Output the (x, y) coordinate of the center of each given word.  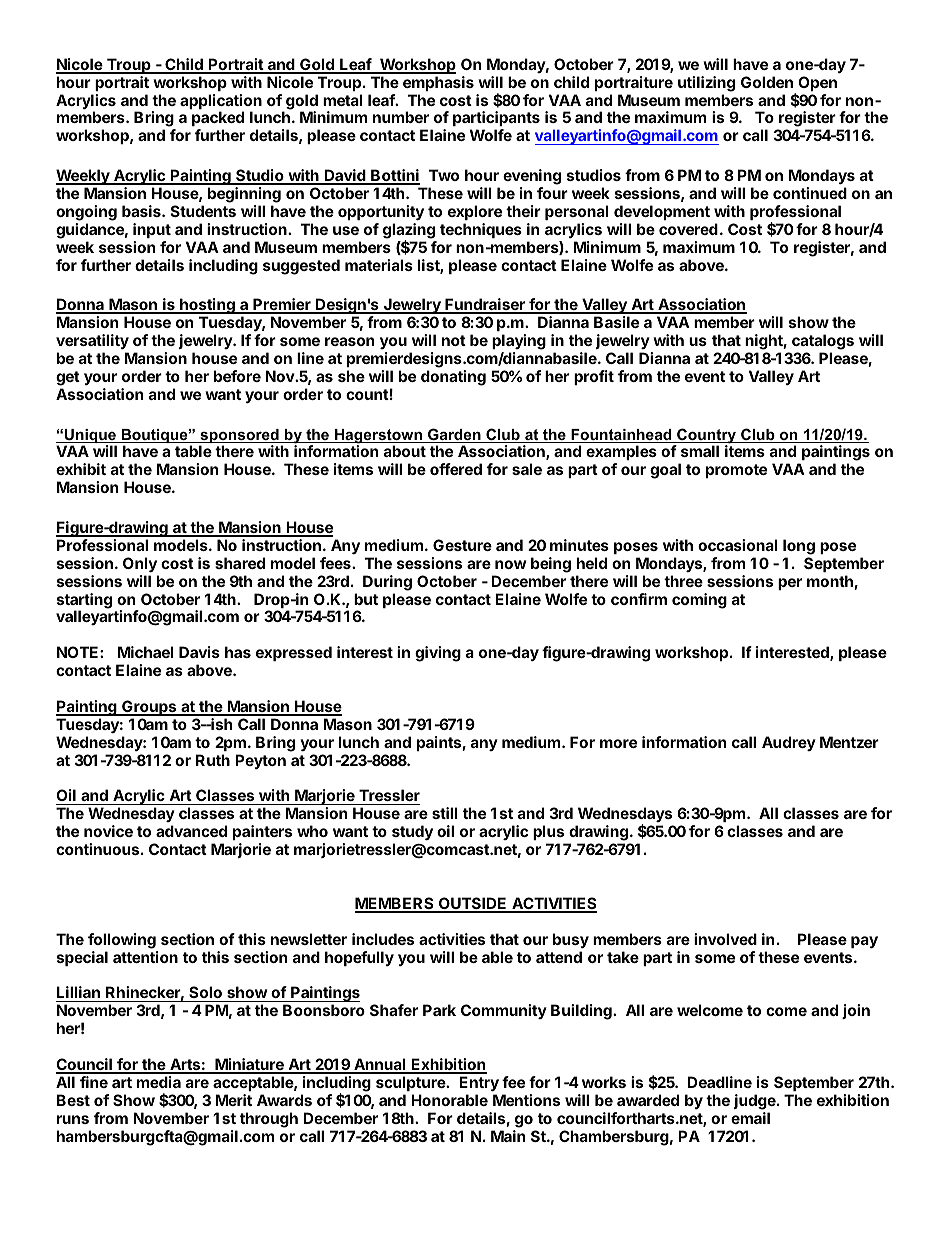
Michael (146, 652)
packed (218, 120)
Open (817, 83)
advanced (191, 831)
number (401, 117)
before (237, 376)
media (159, 1082)
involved (725, 939)
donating (453, 378)
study (412, 834)
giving (438, 654)
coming (699, 601)
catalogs (823, 342)
